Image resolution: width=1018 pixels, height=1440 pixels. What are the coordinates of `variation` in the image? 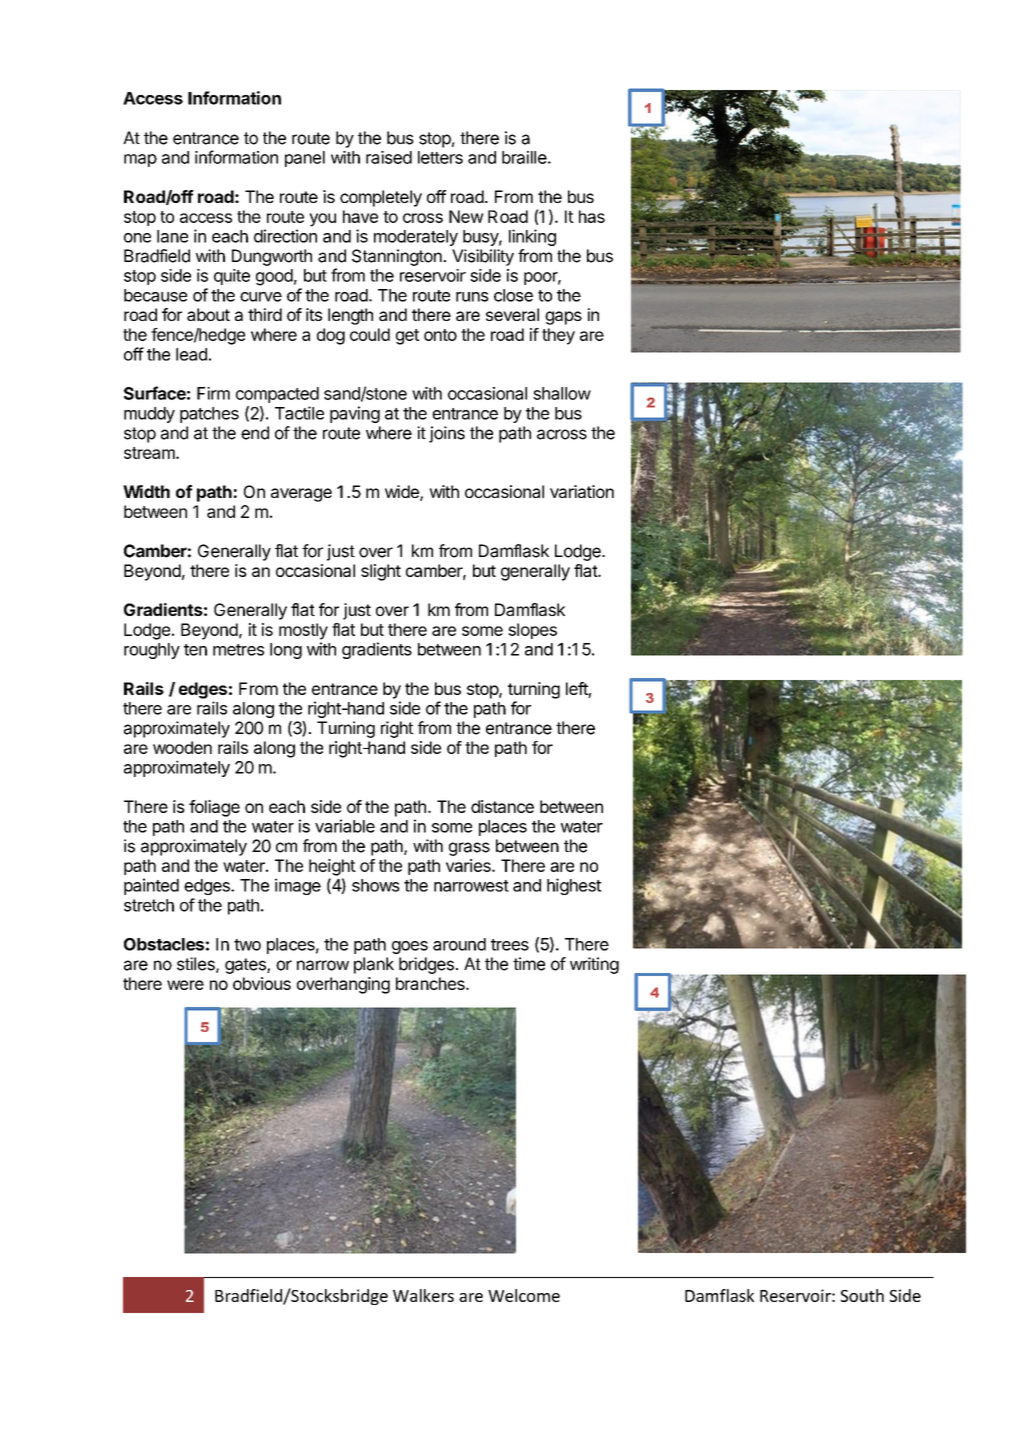 It's located at (582, 491).
